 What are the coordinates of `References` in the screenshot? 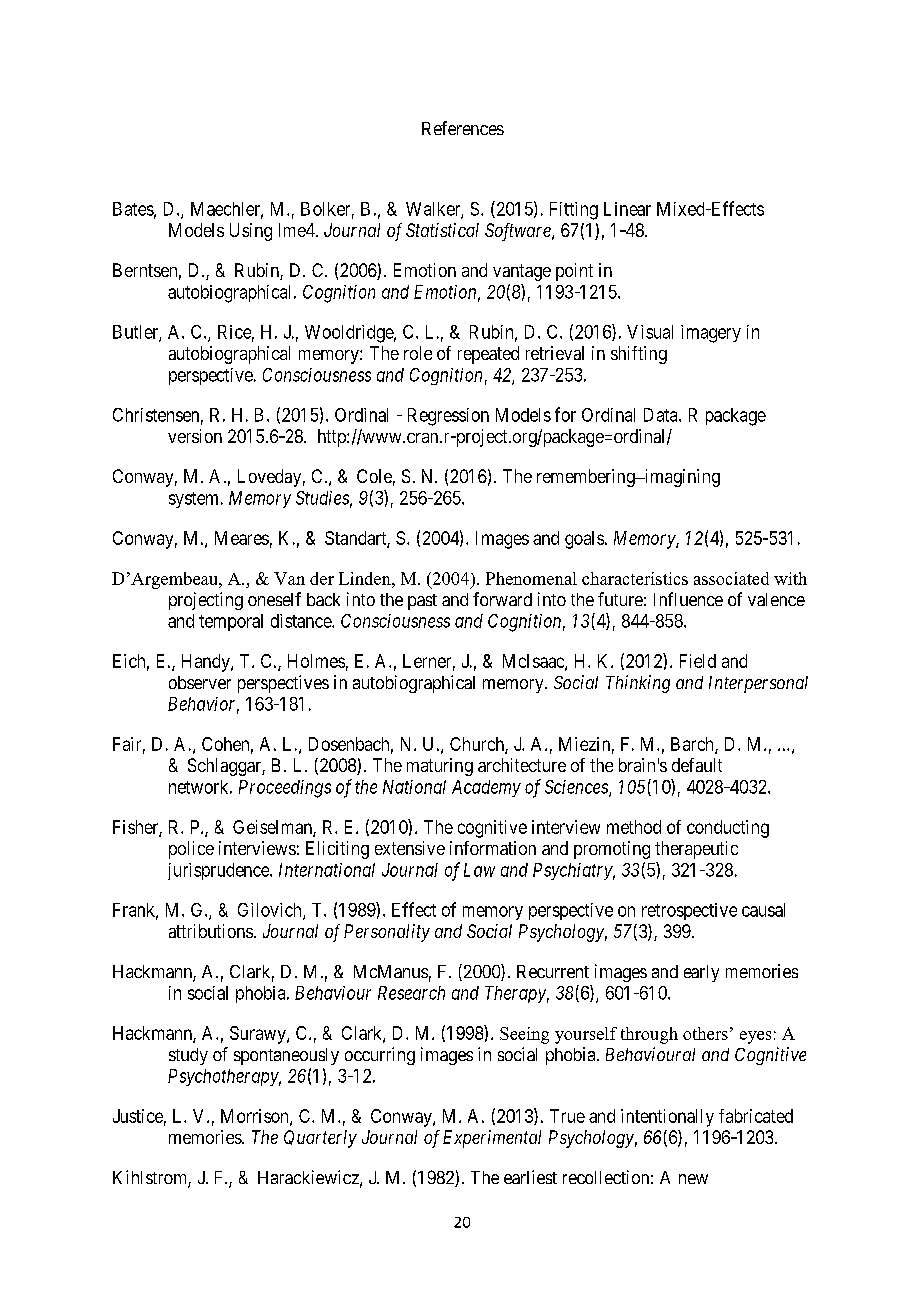 It's located at (463, 128).
